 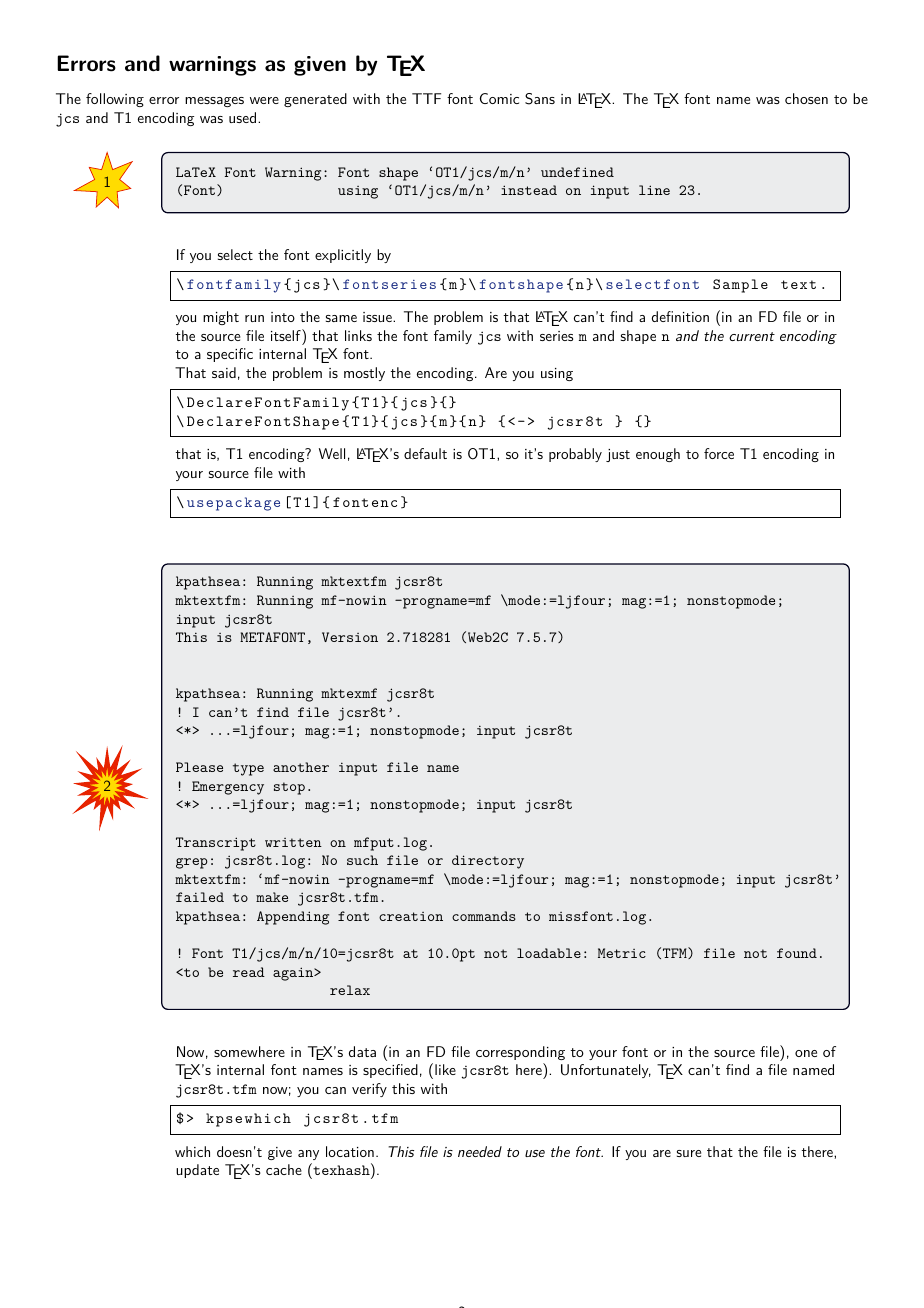 What do you see at coordinates (426, 98) in the screenshot?
I see `TTF` at bounding box center [426, 98].
